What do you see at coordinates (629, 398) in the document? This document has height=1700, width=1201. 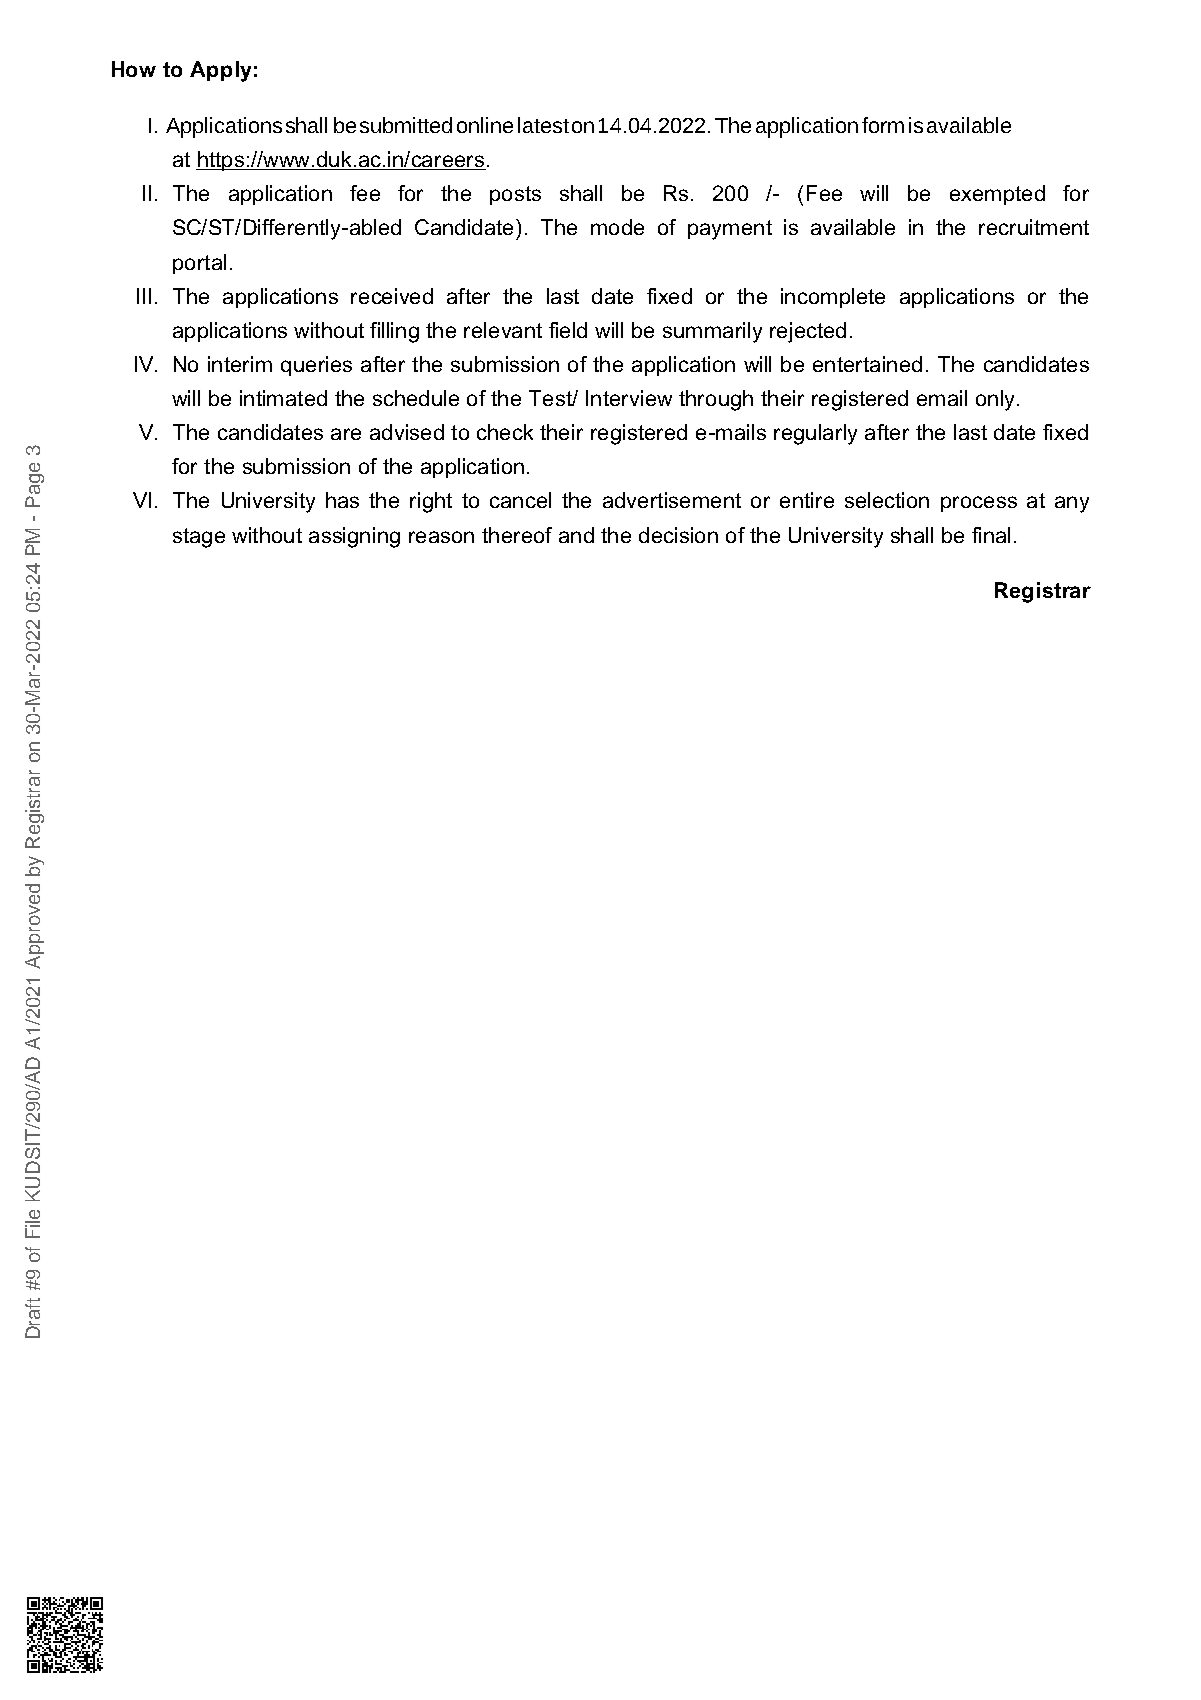 I see `Interview` at bounding box center [629, 398].
